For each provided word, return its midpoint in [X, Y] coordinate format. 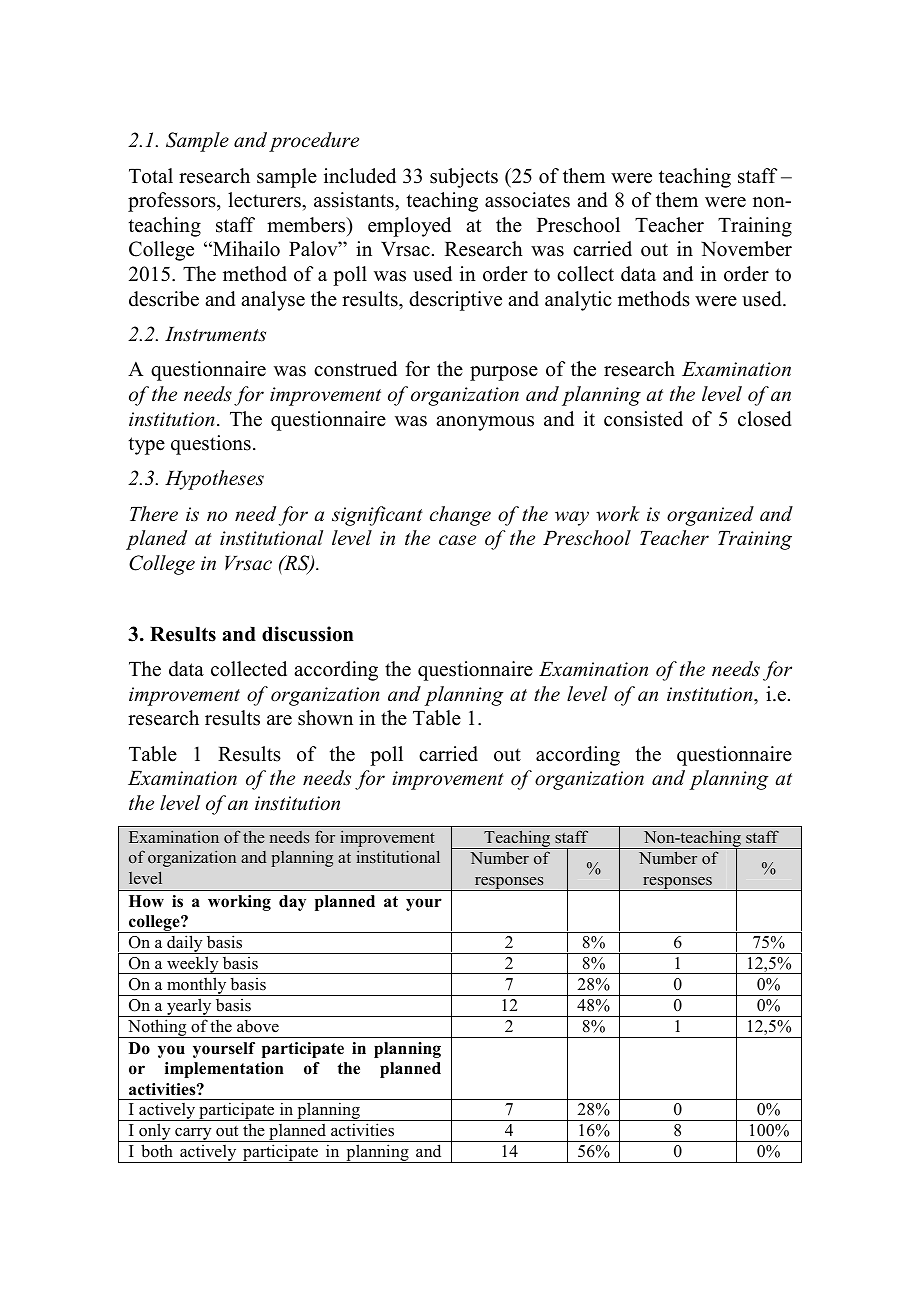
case [457, 540]
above [258, 1026]
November [746, 249]
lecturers [265, 200]
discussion [308, 634]
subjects [464, 178]
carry [193, 1135]
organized [710, 516]
